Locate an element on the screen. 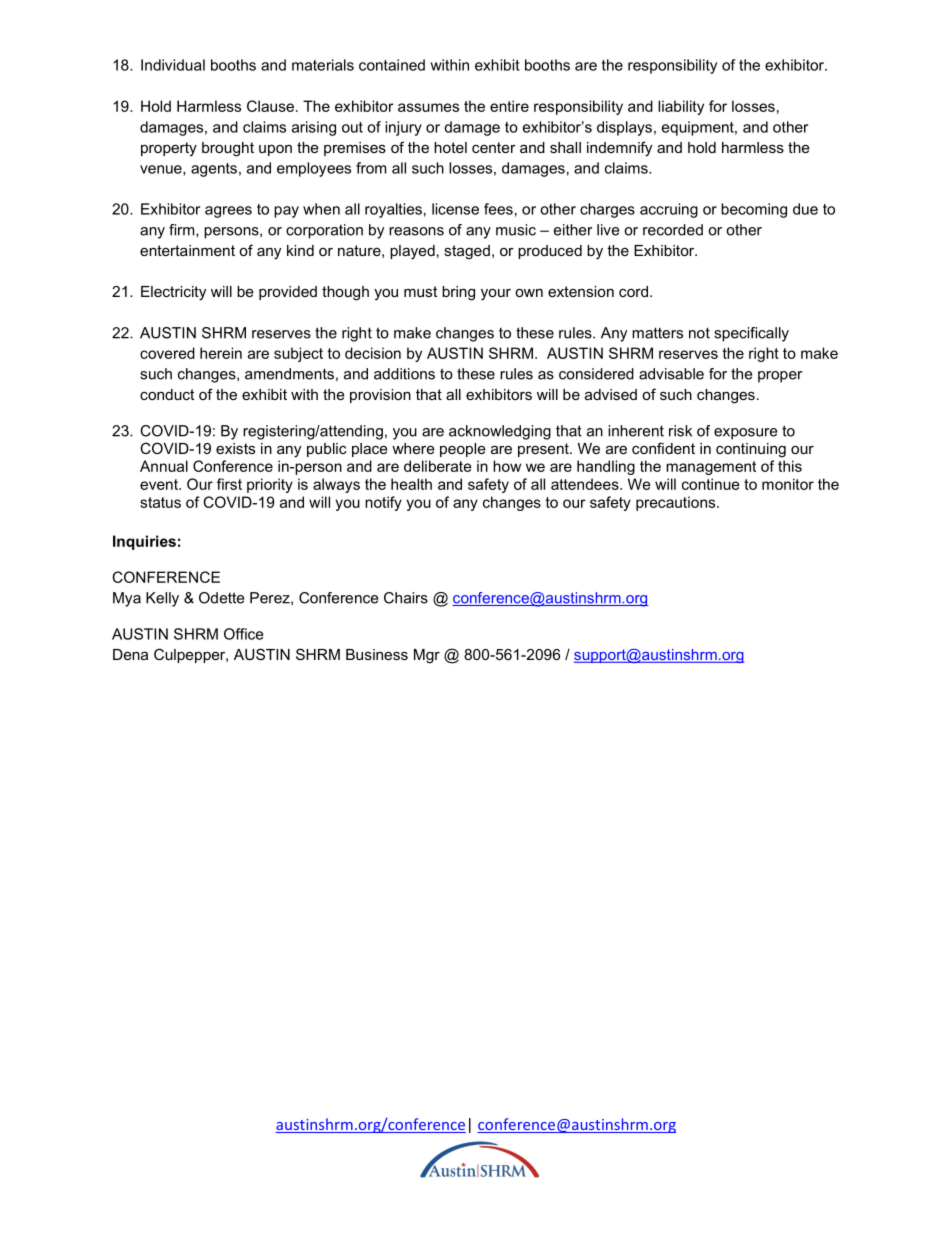 This screenshot has height=1233, width=952. Individual is located at coordinates (173, 65).
